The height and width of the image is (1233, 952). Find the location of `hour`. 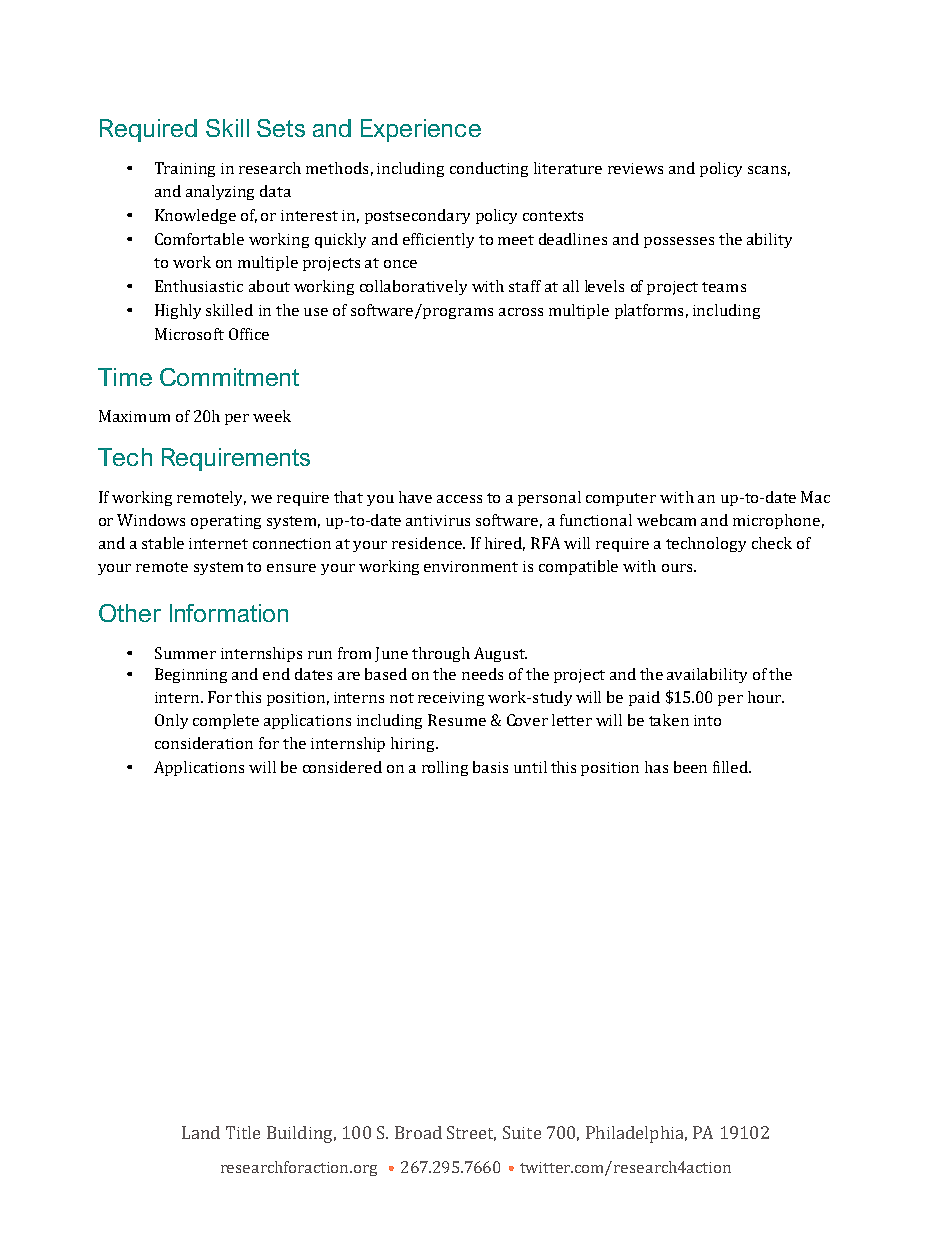

hour is located at coordinates (766, 697).
